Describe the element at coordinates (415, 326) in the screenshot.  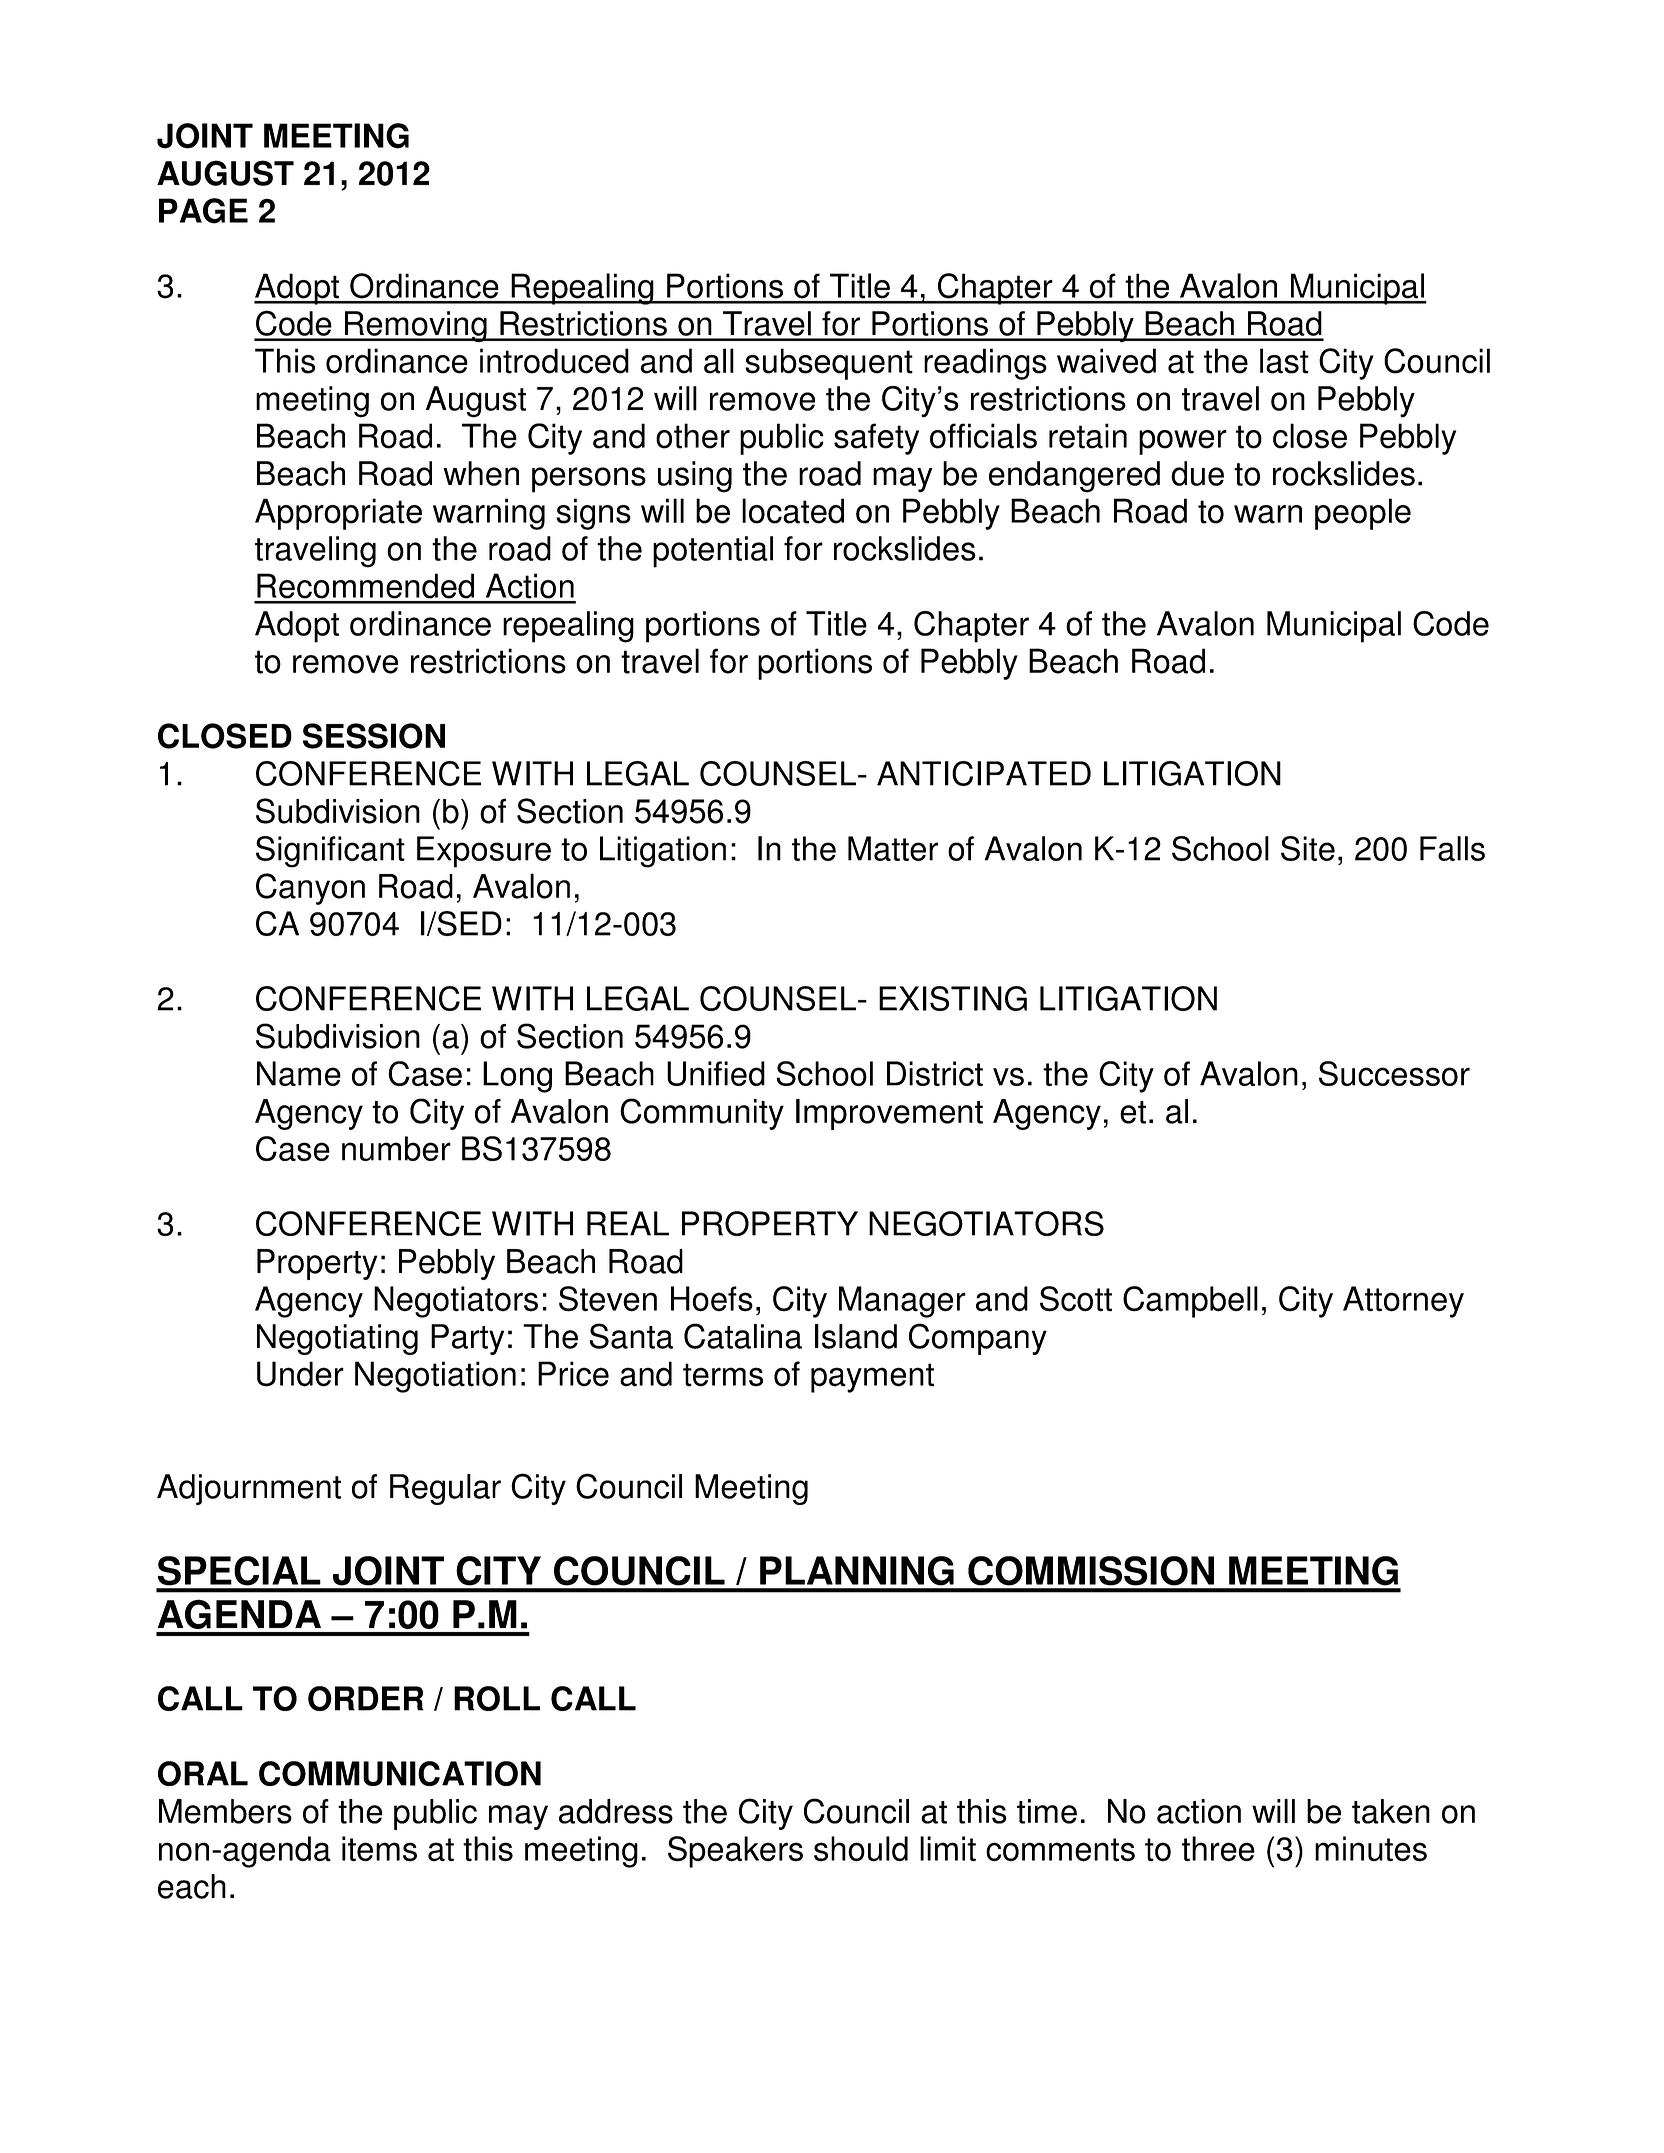
I see `Removing` at that location.
